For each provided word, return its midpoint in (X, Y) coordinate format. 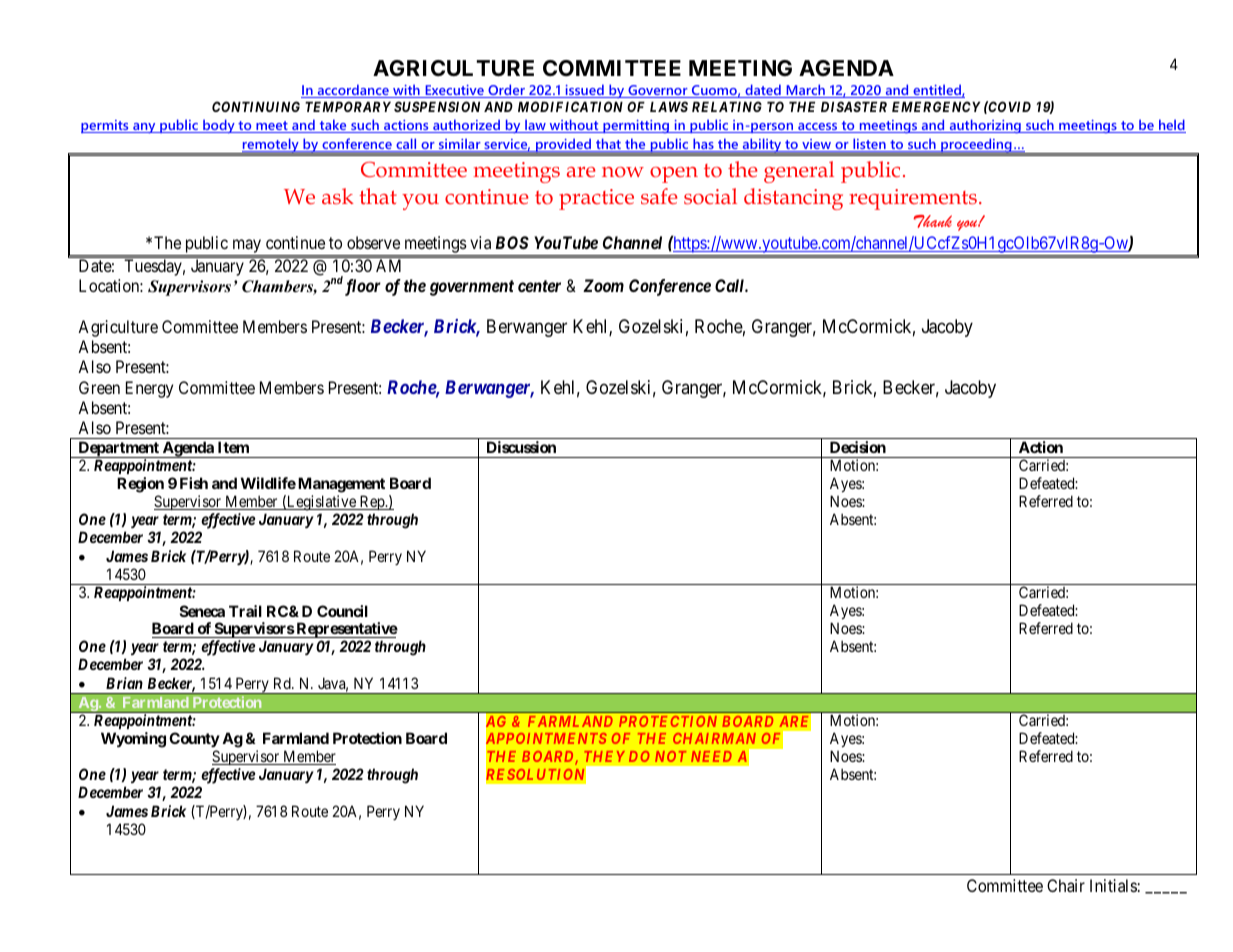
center (539, 286)
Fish (194, 483)
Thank (932, 221)
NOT (671, 756)
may (246, 247)
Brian (124, 683)
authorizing (985, 126)
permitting (636, 126)
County (194, 741)
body (219, 126)
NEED (711, 756)
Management (341, 486)
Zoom (603, 285)
